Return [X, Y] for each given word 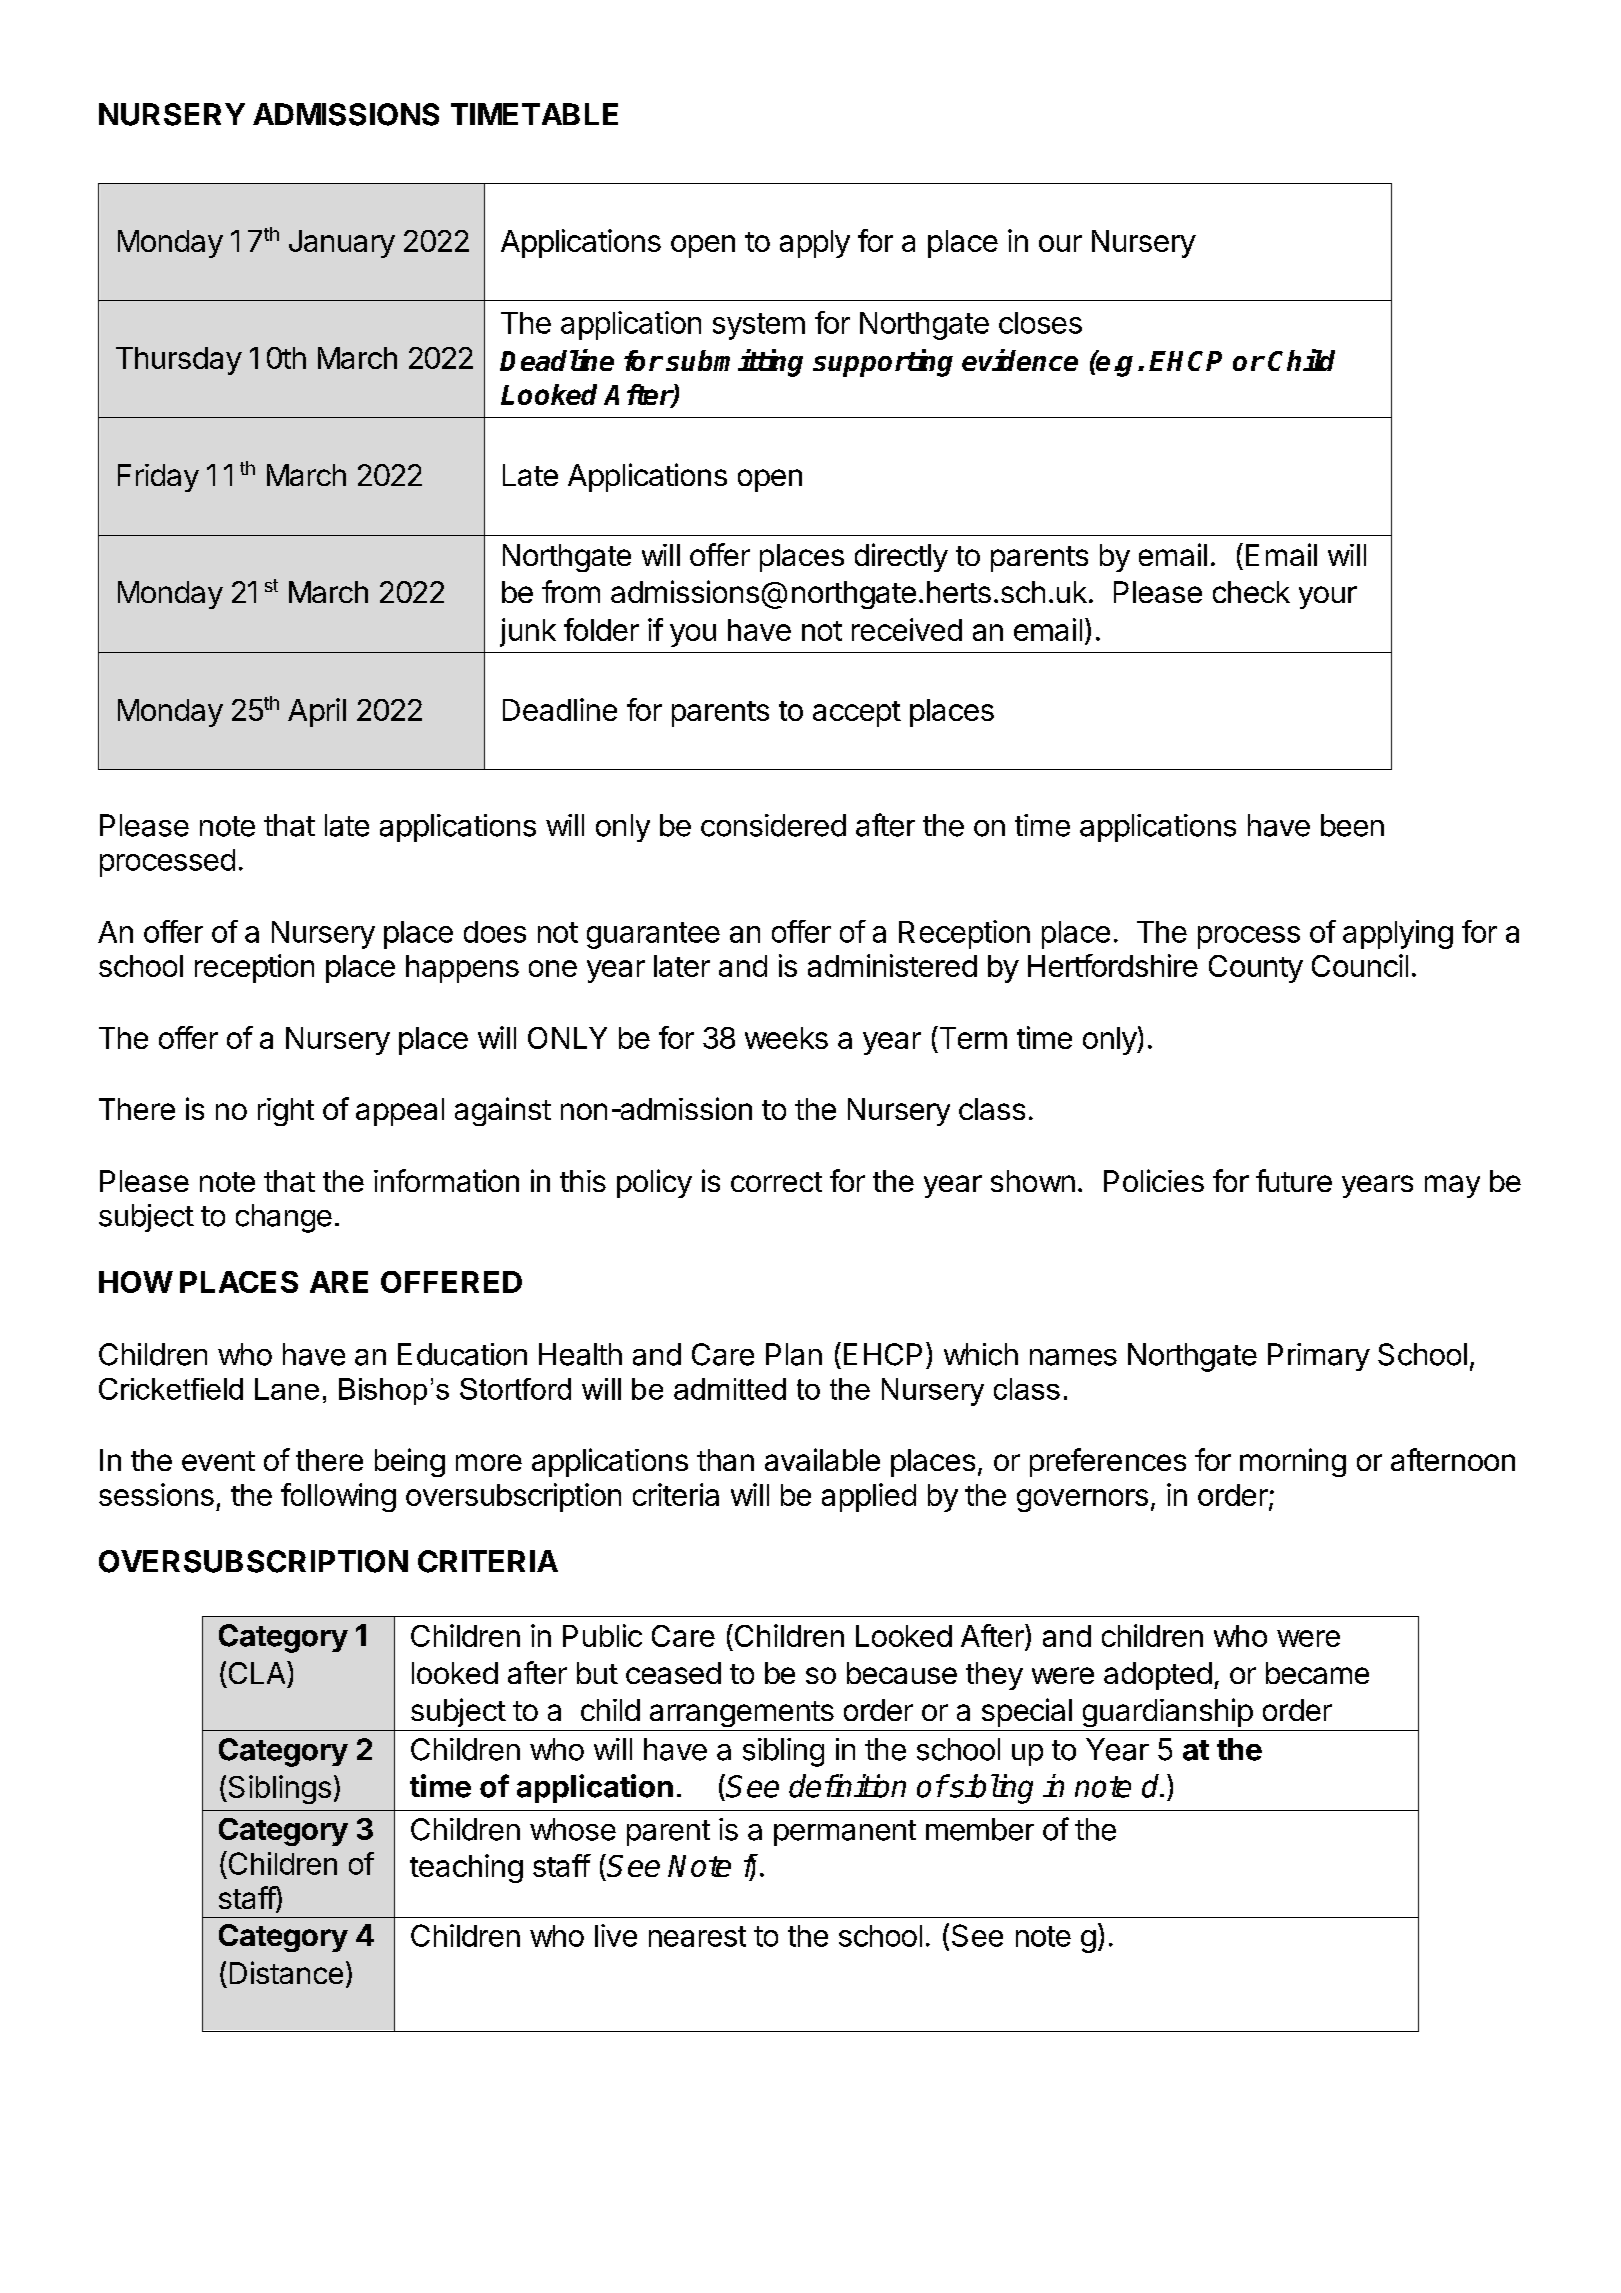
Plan [794, 1354]
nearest [697, 1936]
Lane [287, 1389]
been [1352, 825]
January [342, 244]
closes [1040, 323]
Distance [286, 1972]
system [759, 326]
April [317, 712]
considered [773, 825]
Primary [1319, 1357]
